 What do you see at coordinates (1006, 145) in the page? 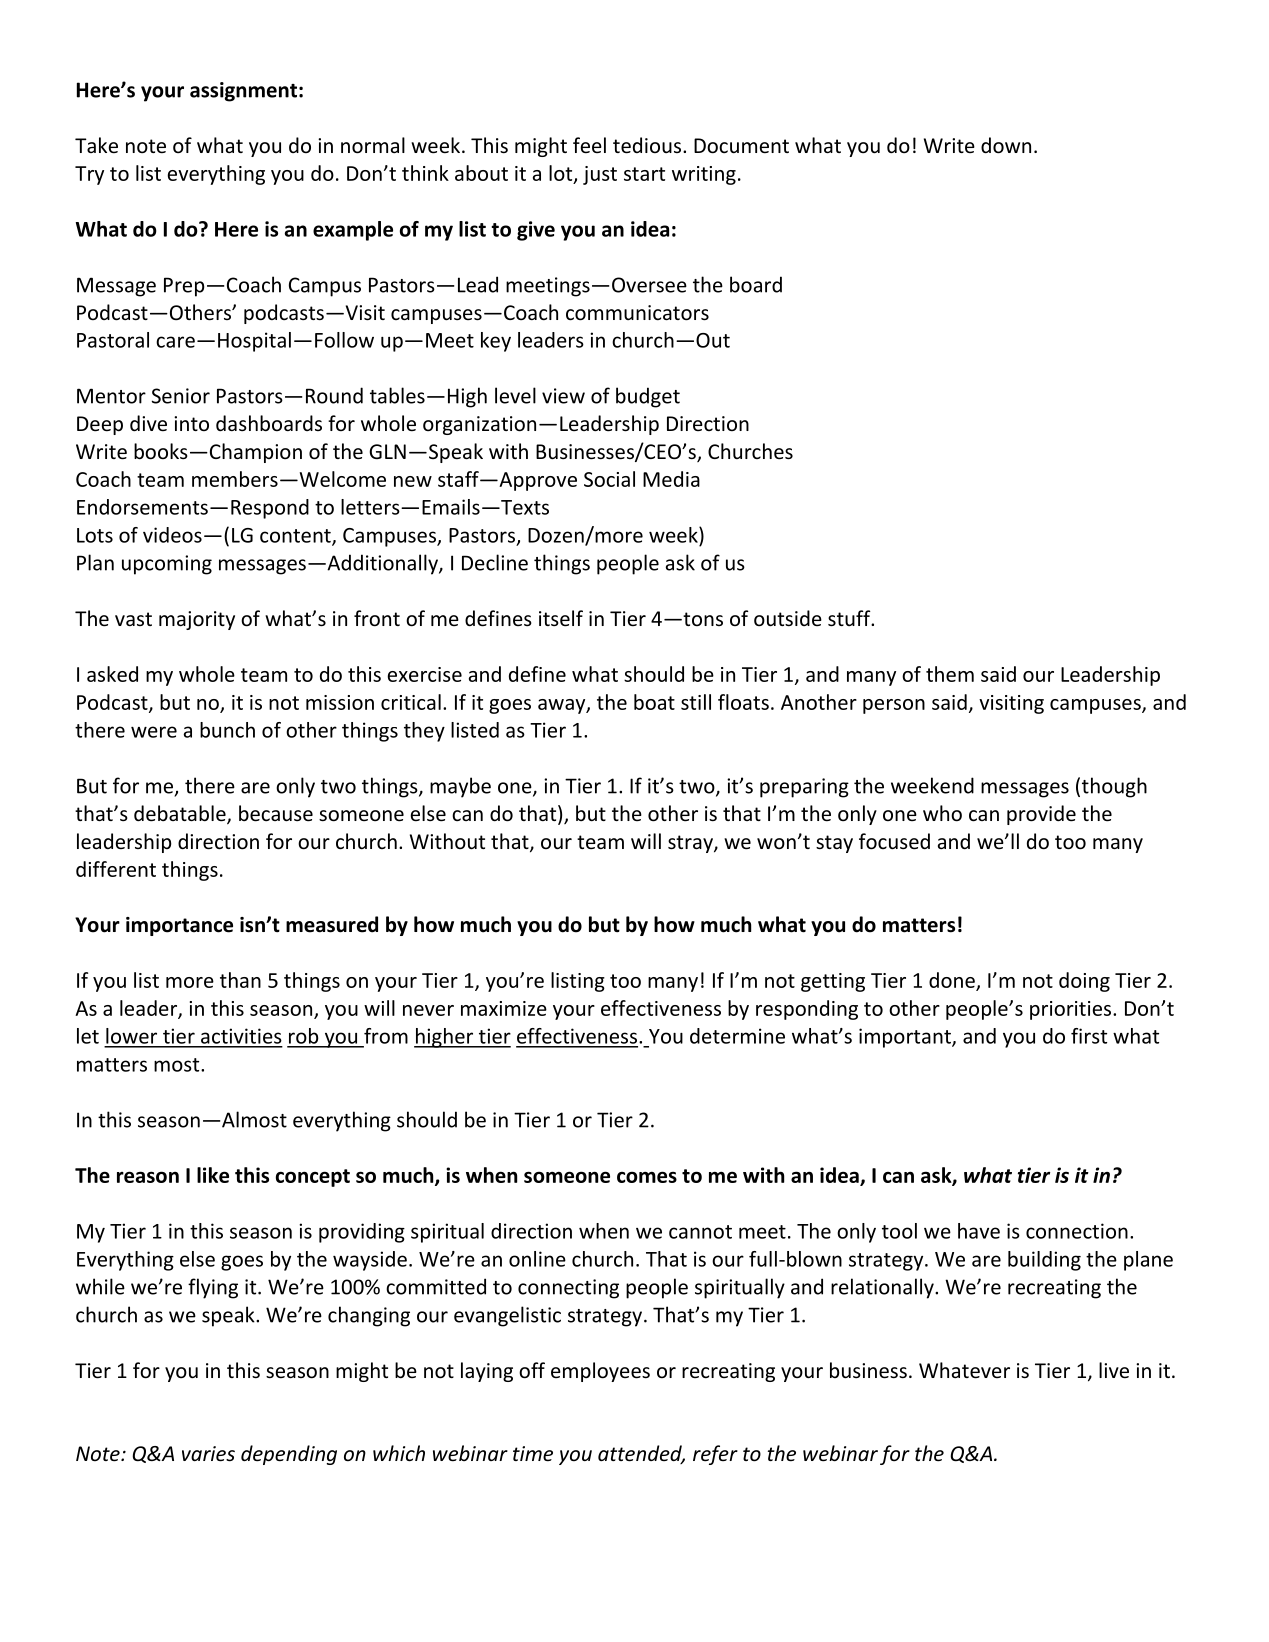
I see `down` at bounding box center [1006, 145].
